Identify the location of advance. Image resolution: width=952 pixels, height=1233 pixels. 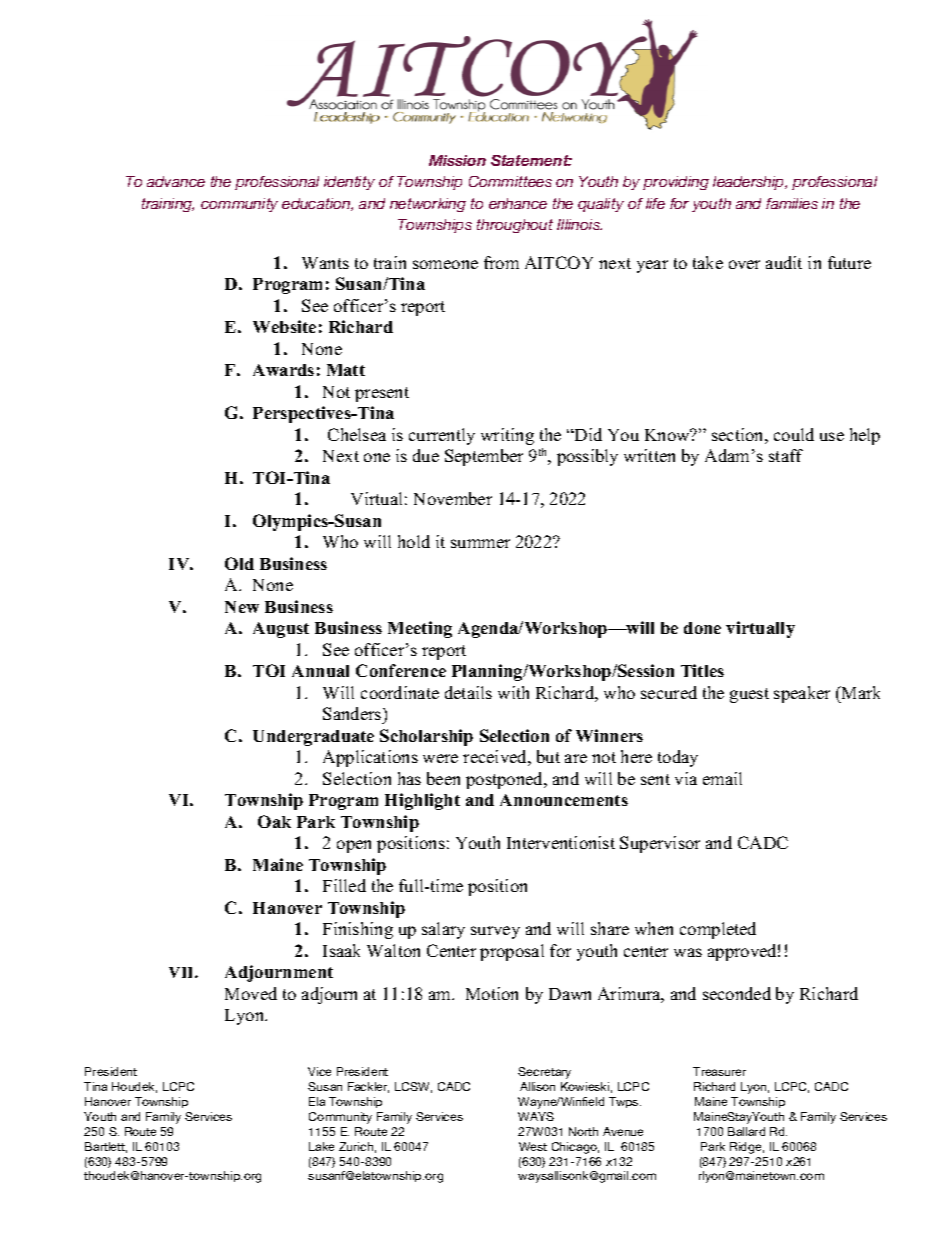
(176, 181).
